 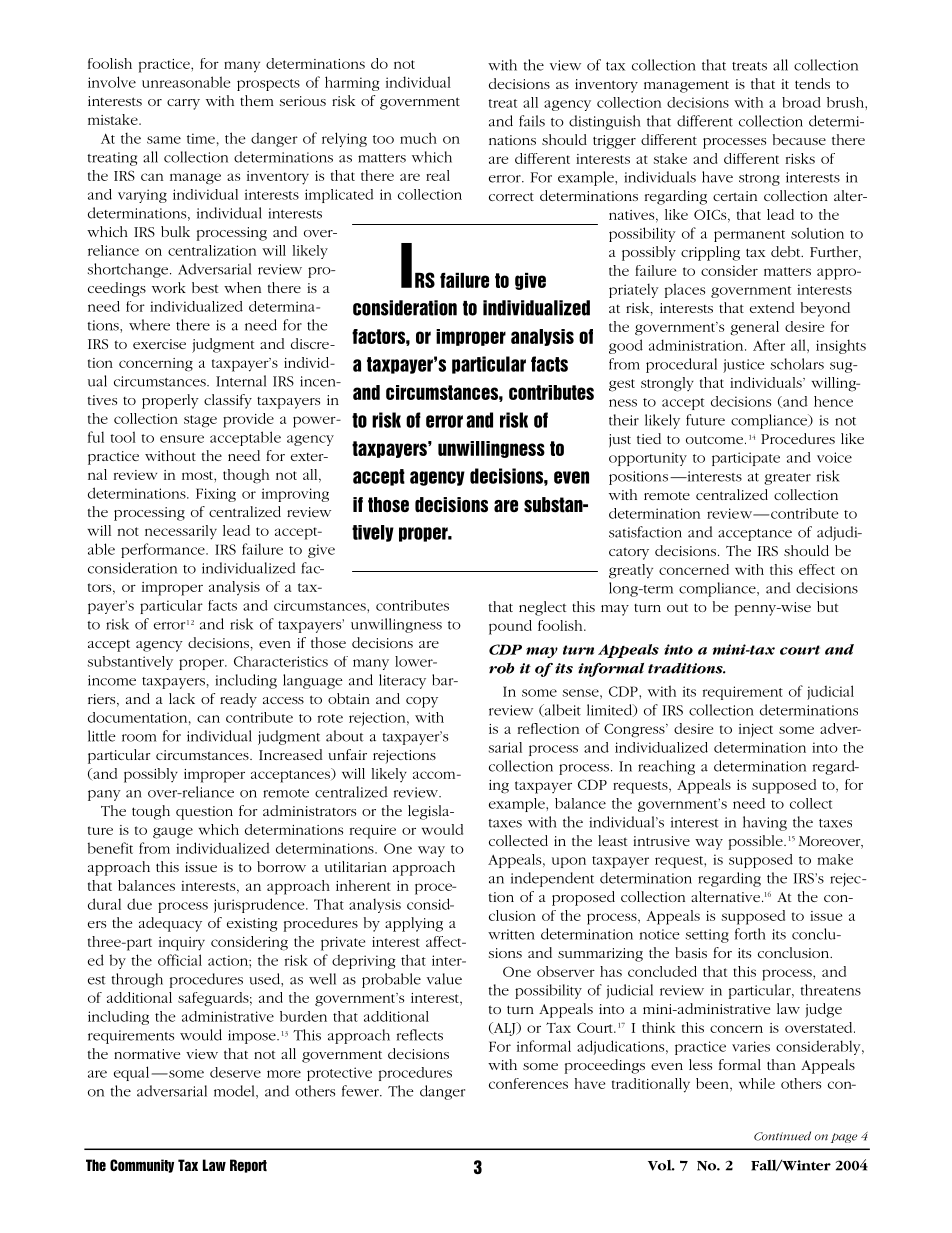 What do you see at coordinates (248, 1166) in the image?
I see `Report` at bounding box center [248, 1166].
